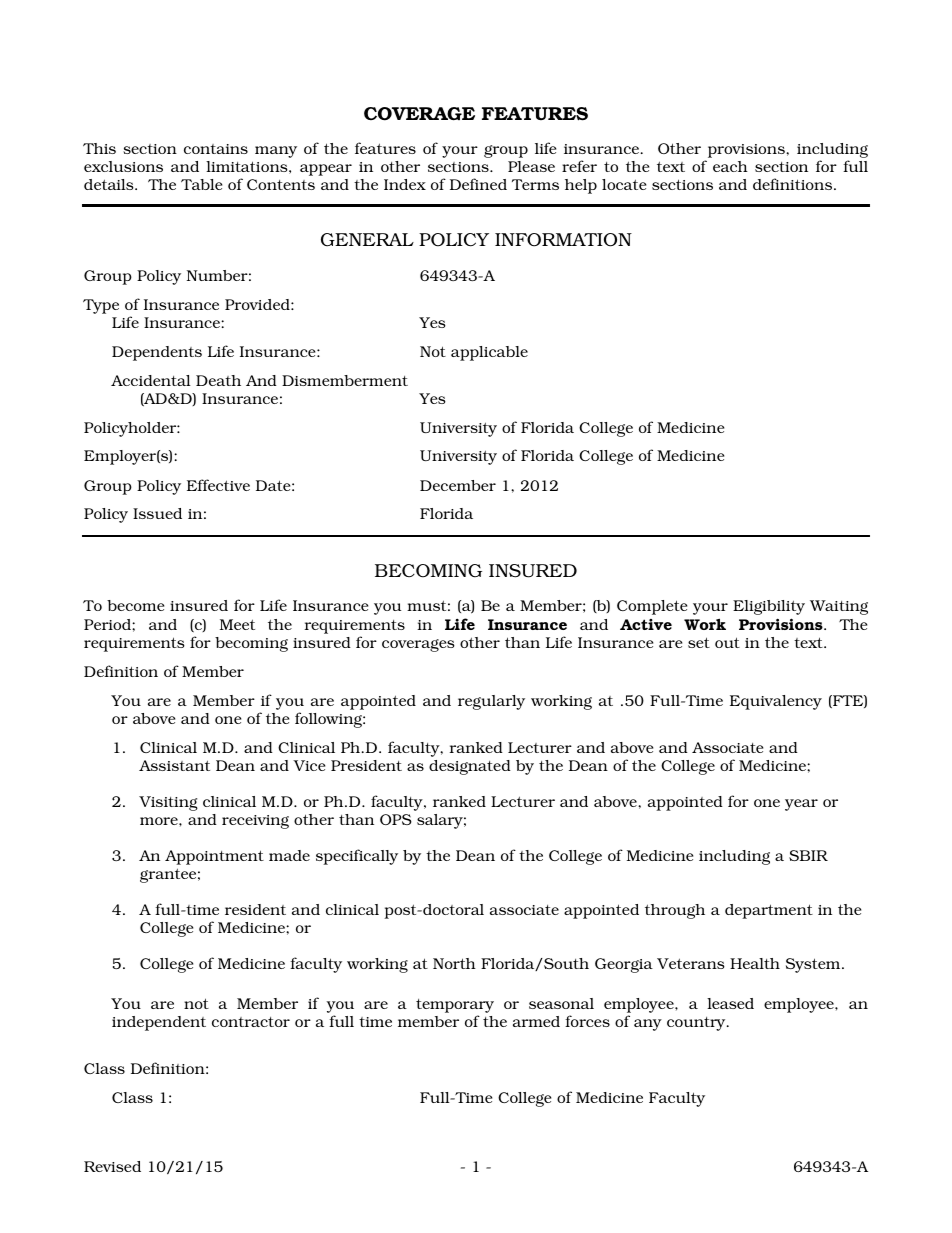 Image resolution: width=952 pixels, height=1233 pixels. Describe the element at coordinates (157, 513) in the screenshot. I see `Issued` at that location.
